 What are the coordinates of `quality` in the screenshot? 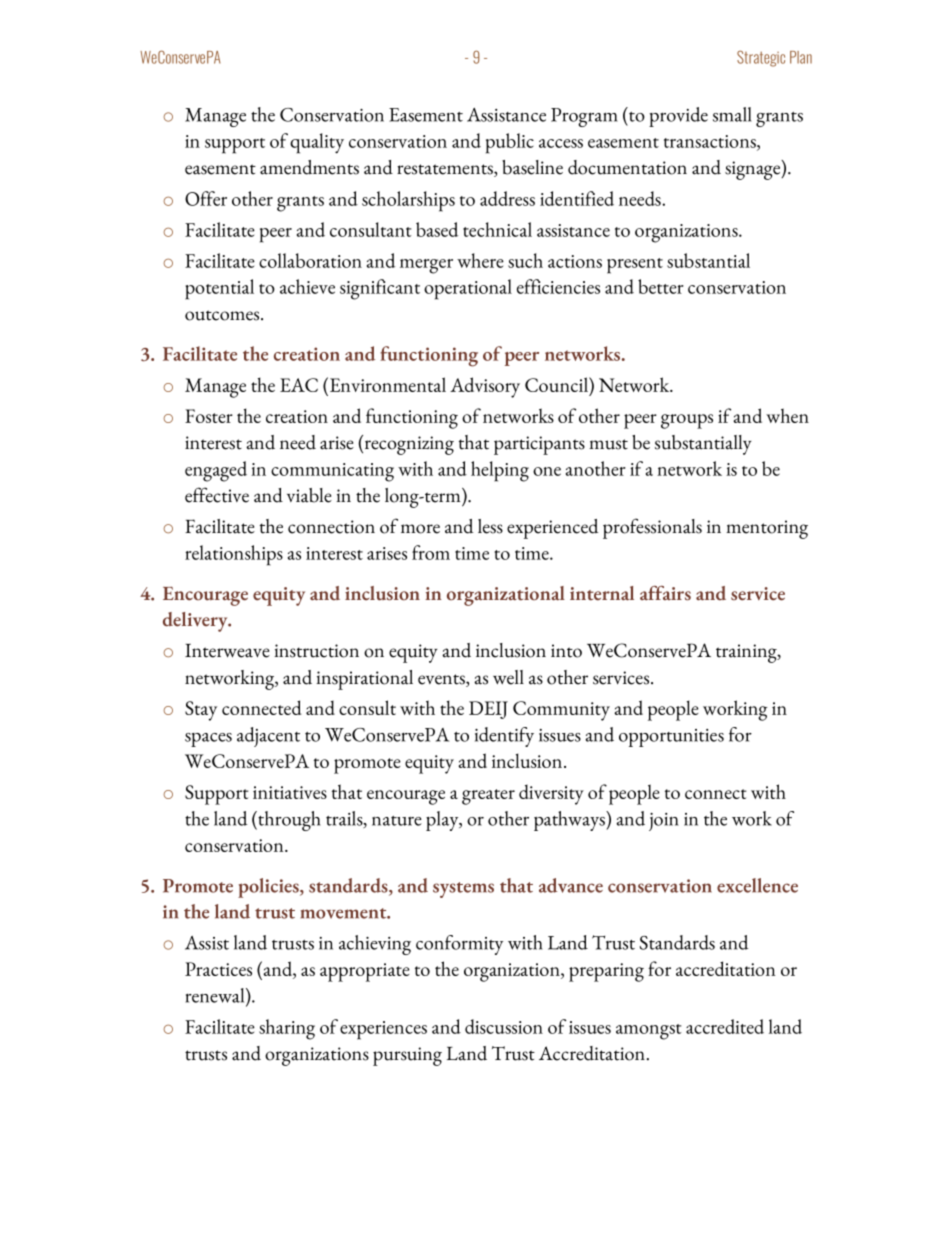 It's located at (317, 143).
